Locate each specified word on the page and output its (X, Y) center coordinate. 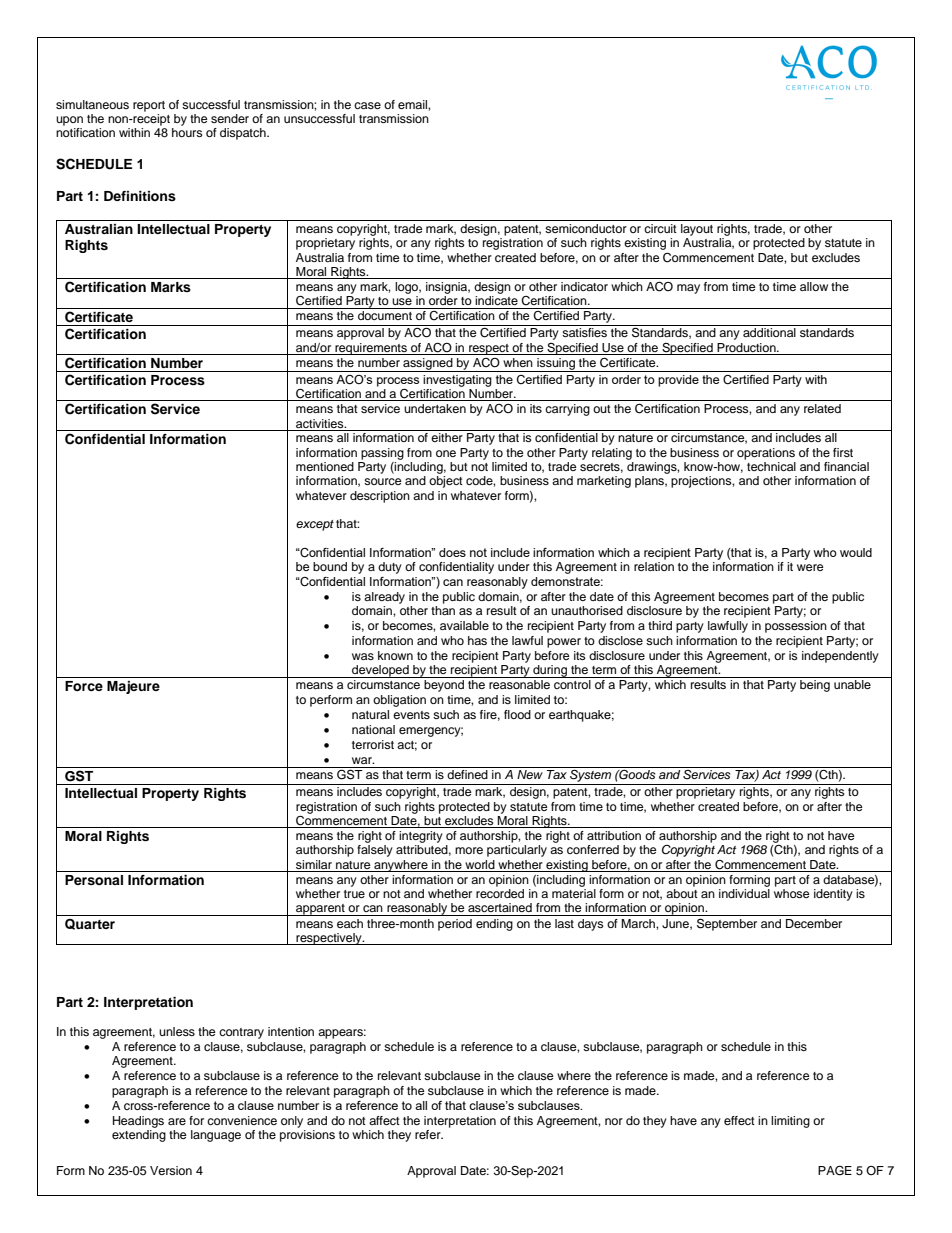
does (452, 552)
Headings (138, 1122)
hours (187, 132)
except (315, 525)
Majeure (133, 687)
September (727, 924)
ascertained (500, 907)
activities (321, 423)
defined (467, 774)
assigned (428, 365)
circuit (660, 228)
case (367, 105)
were (810, 567)
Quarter (90, 924)
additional (769, 332)
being (815, 686)
